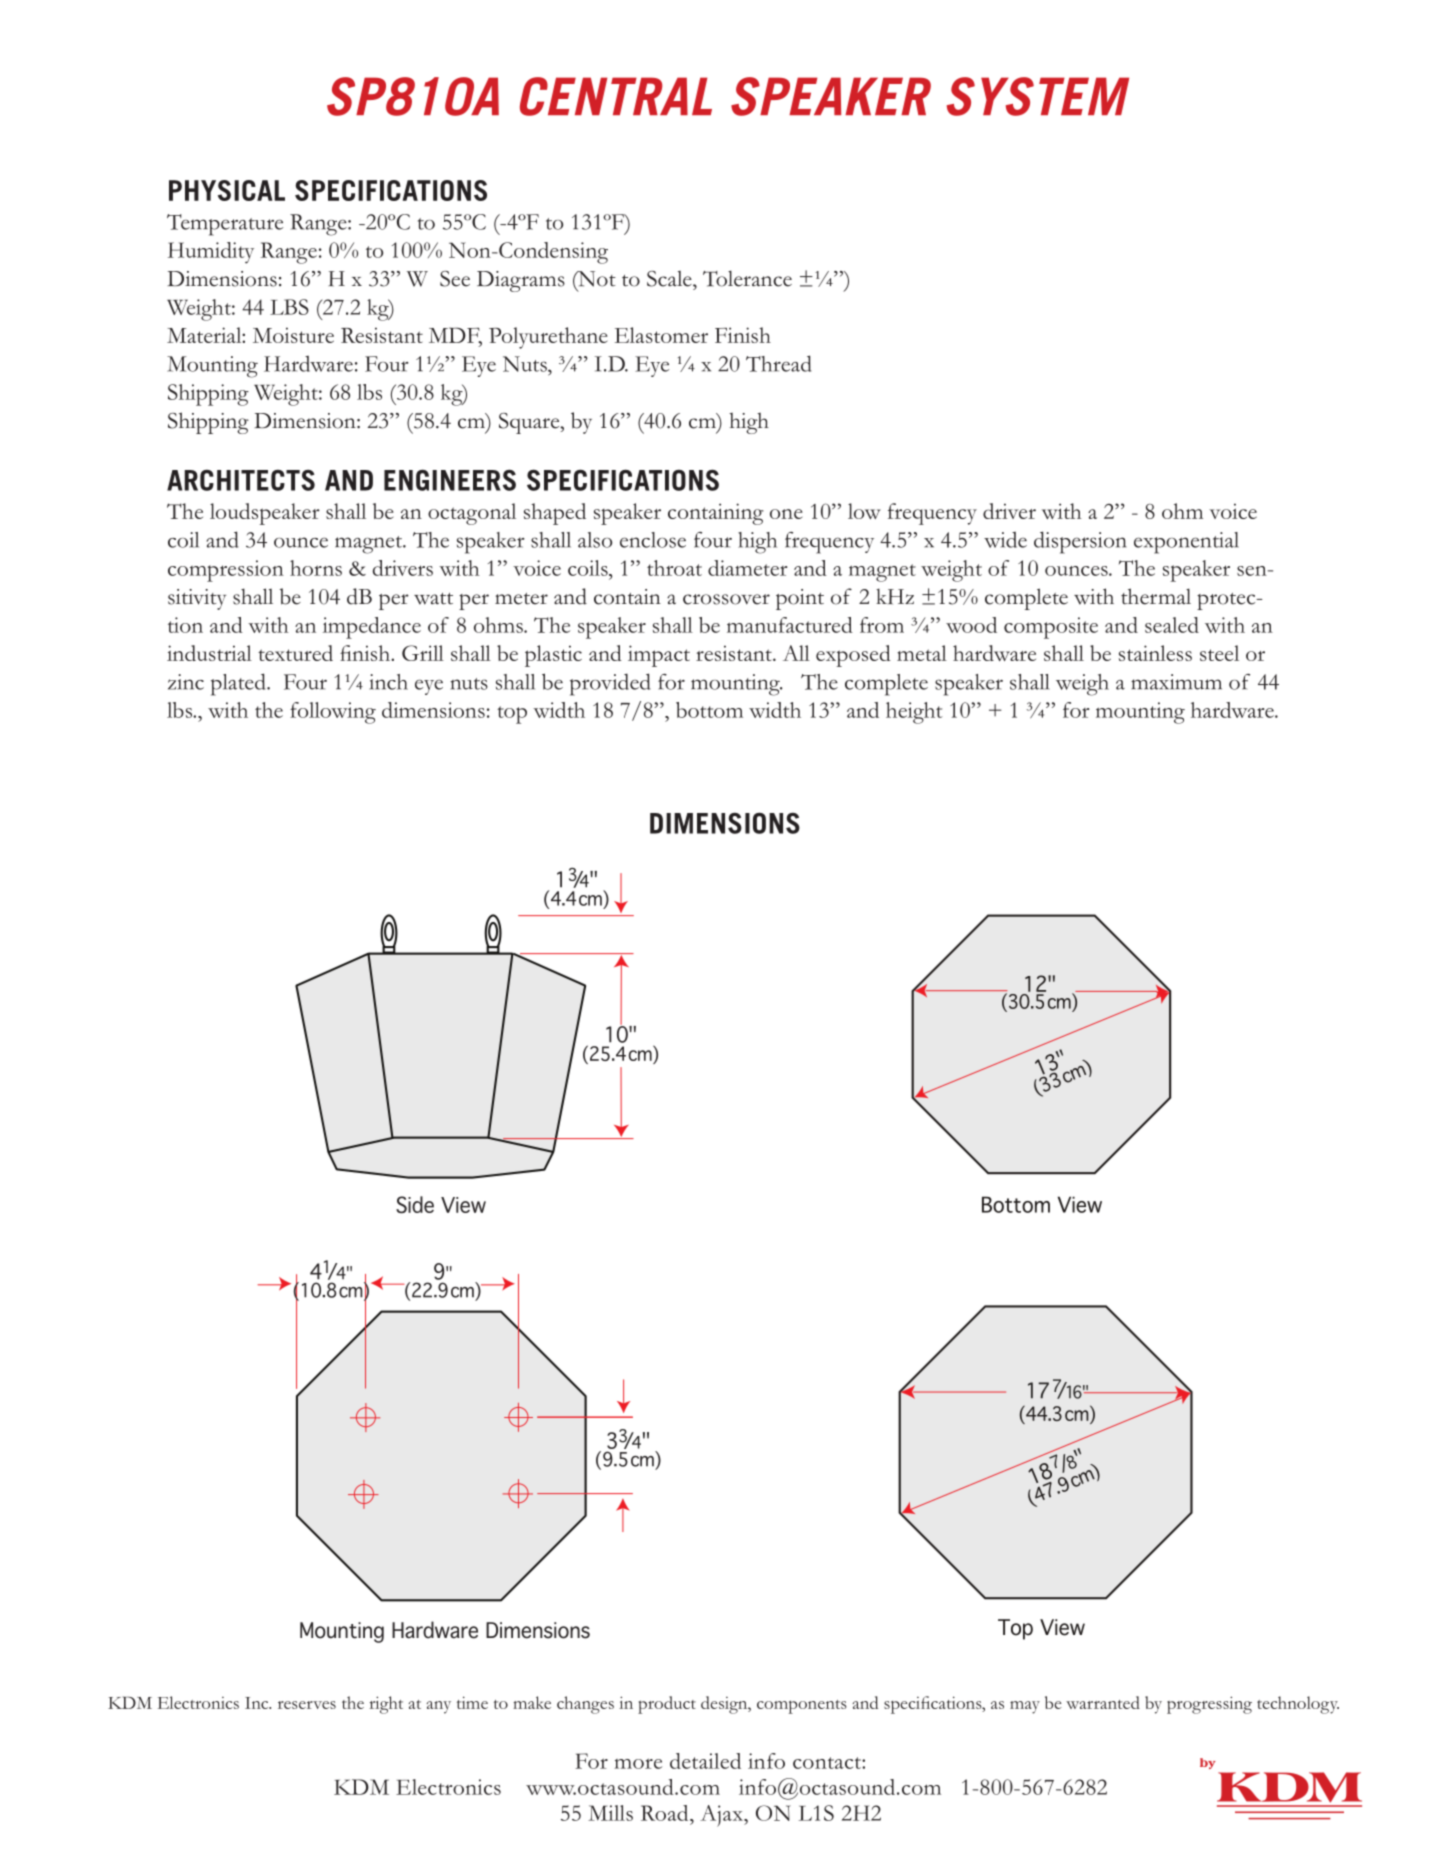  I want to click on Side, so click(415, 1204).
